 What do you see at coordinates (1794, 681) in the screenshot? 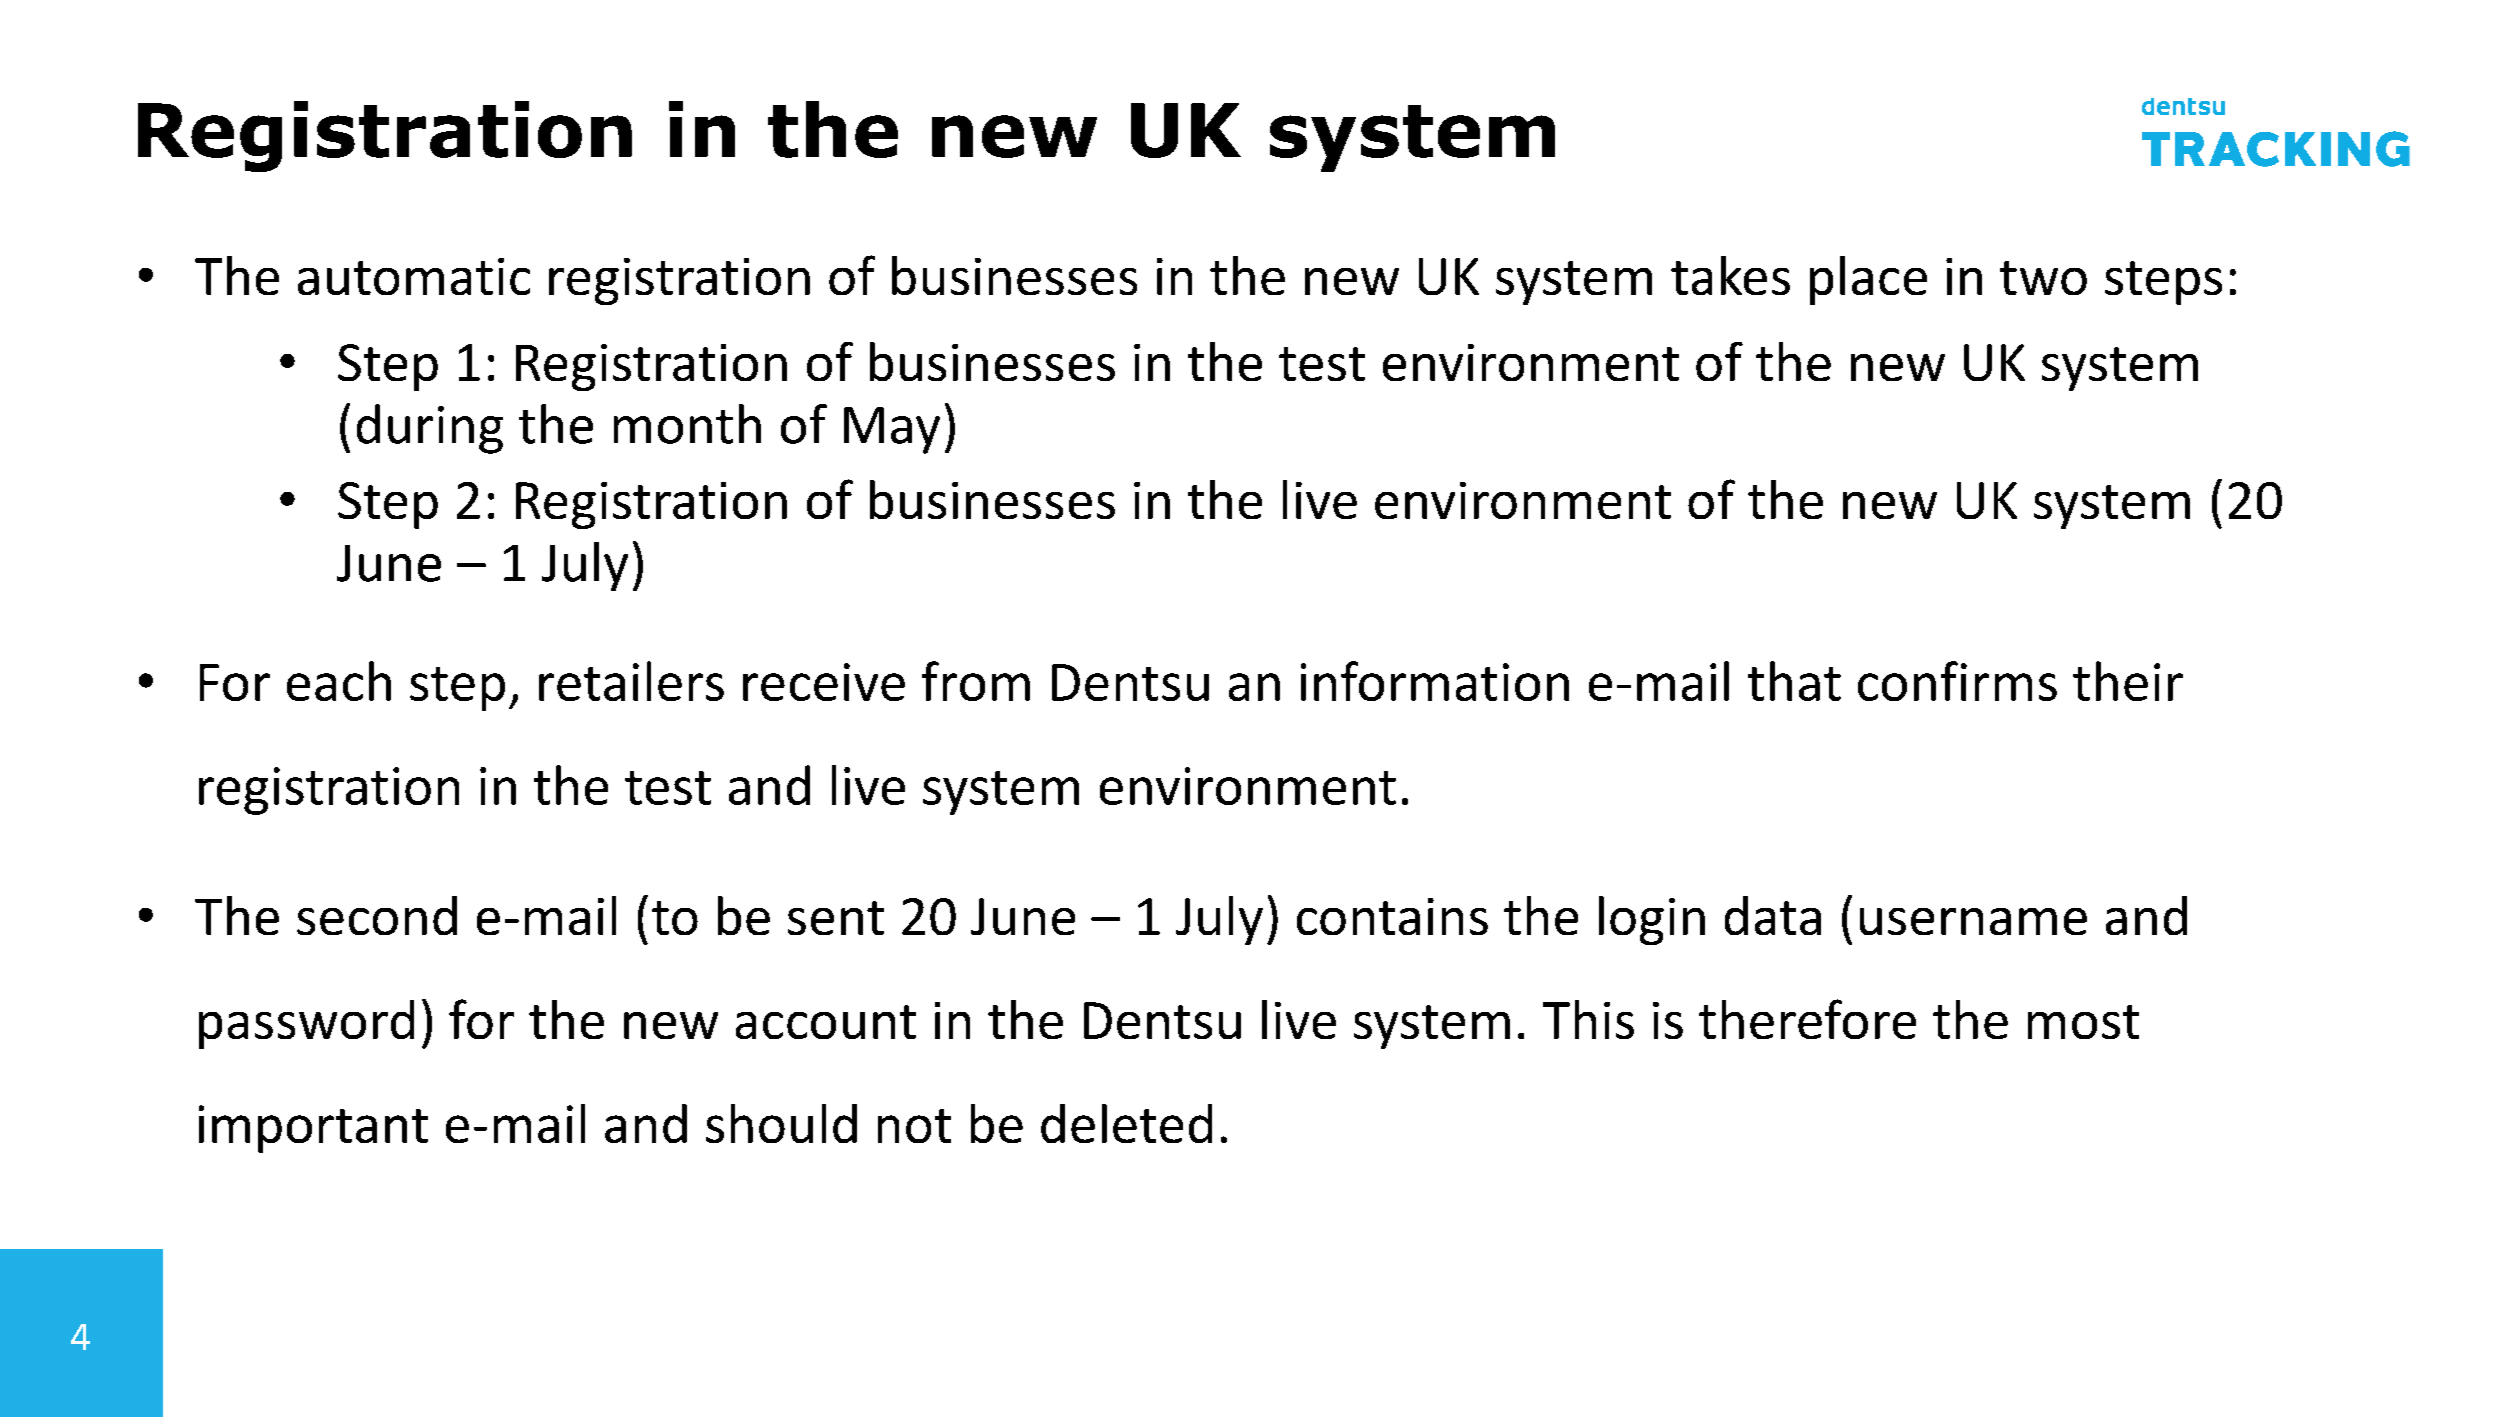
I see `that` at bounding box center [1794, 681].
